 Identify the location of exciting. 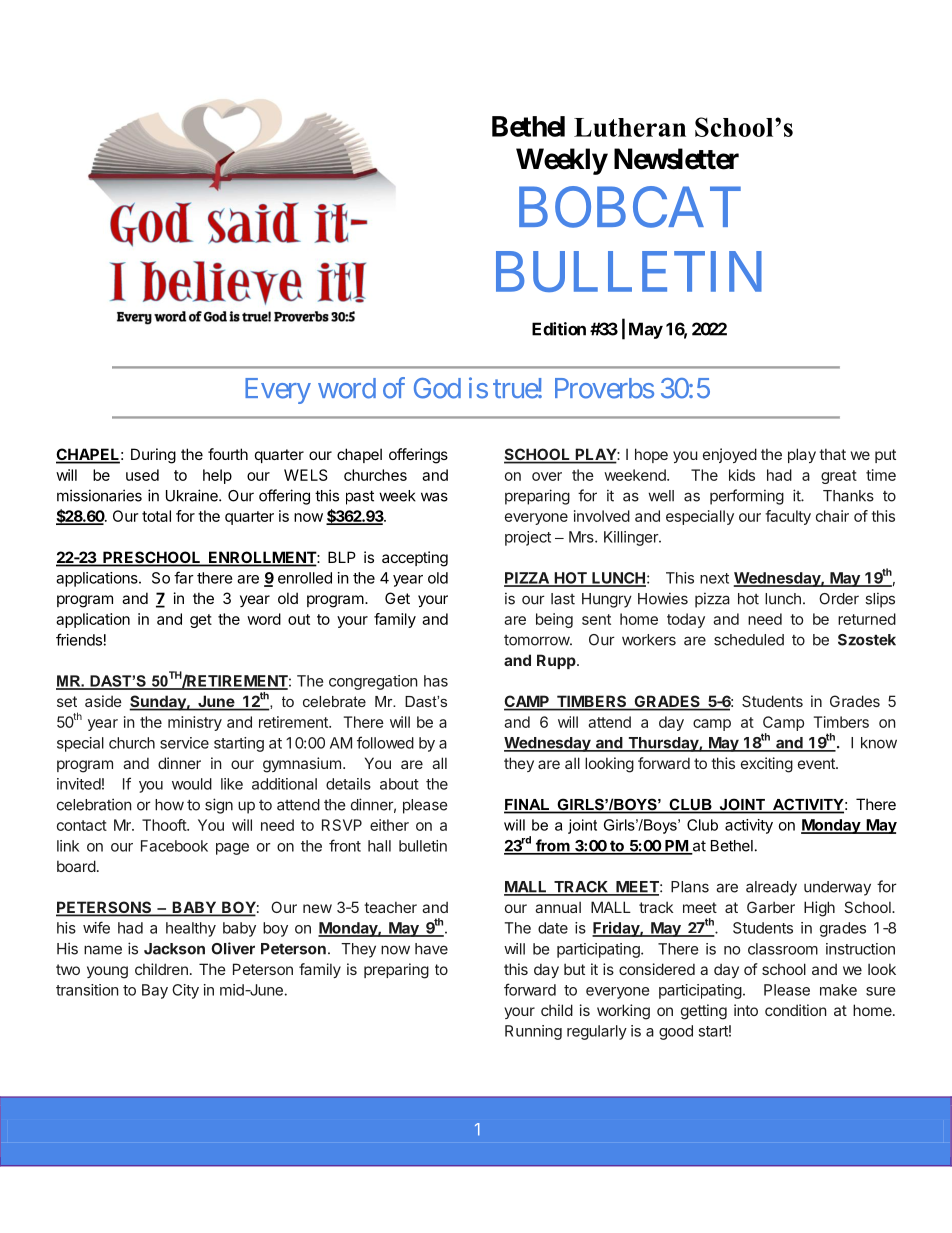
(767, 765).
